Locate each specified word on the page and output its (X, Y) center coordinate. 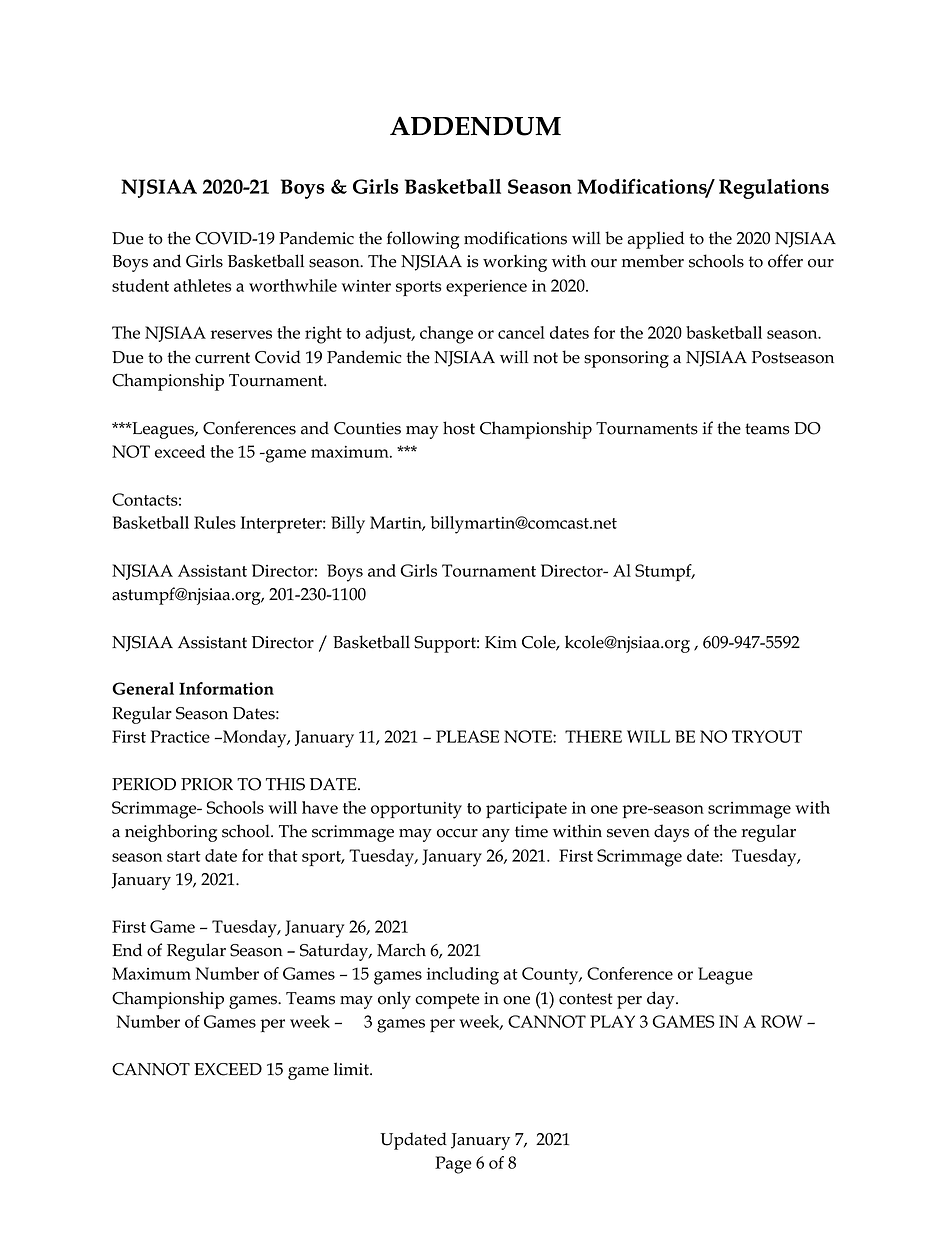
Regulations (774, 189)
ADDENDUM (475, 126)
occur (457, 833)
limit (352, 1069)
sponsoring (626, 359)
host (459, 428)
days (671, 833)
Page (453, 1165)
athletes (202, 285)
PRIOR (207, 784)
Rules (215, 522)
